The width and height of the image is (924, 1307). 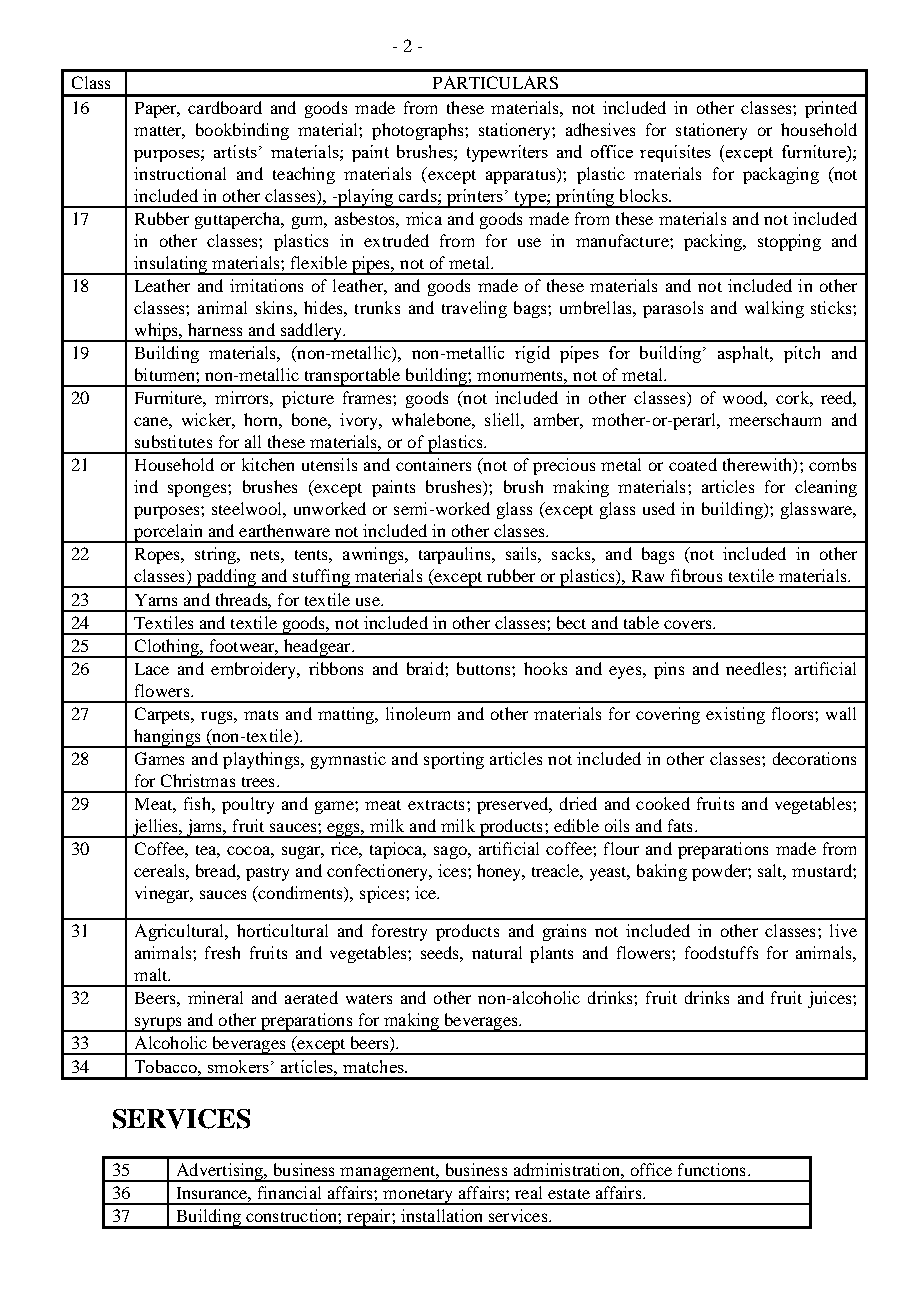 What do you see at coordinates (268, 464) in the image?
I see `kitchen` at bounding box center [268, 464].
